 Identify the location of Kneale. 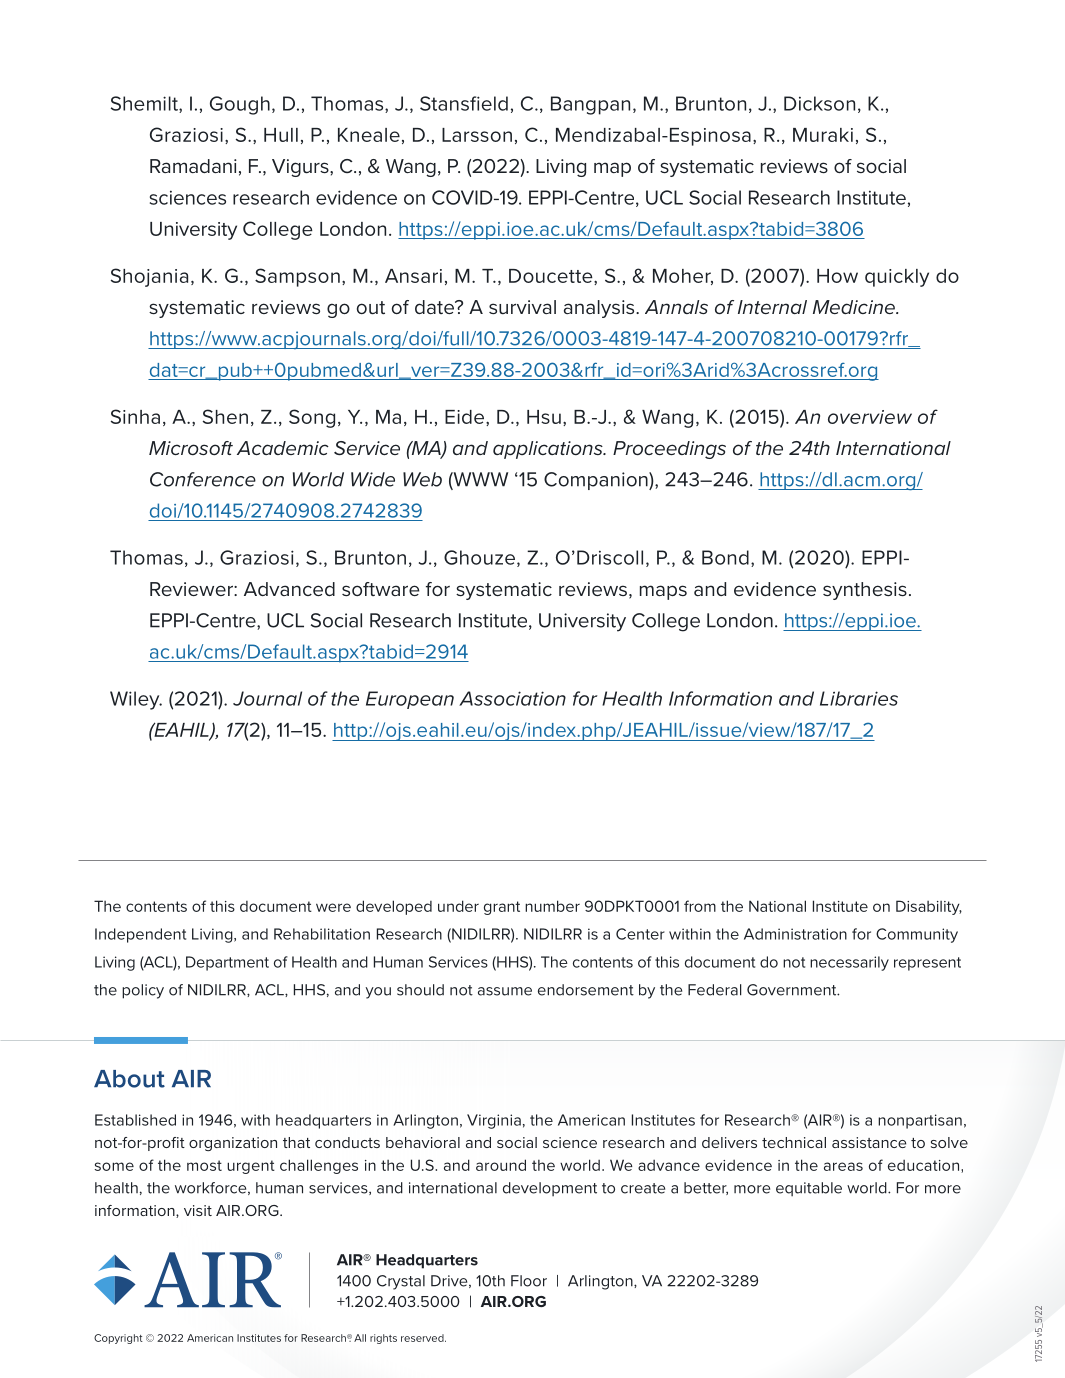
(369, 135).
